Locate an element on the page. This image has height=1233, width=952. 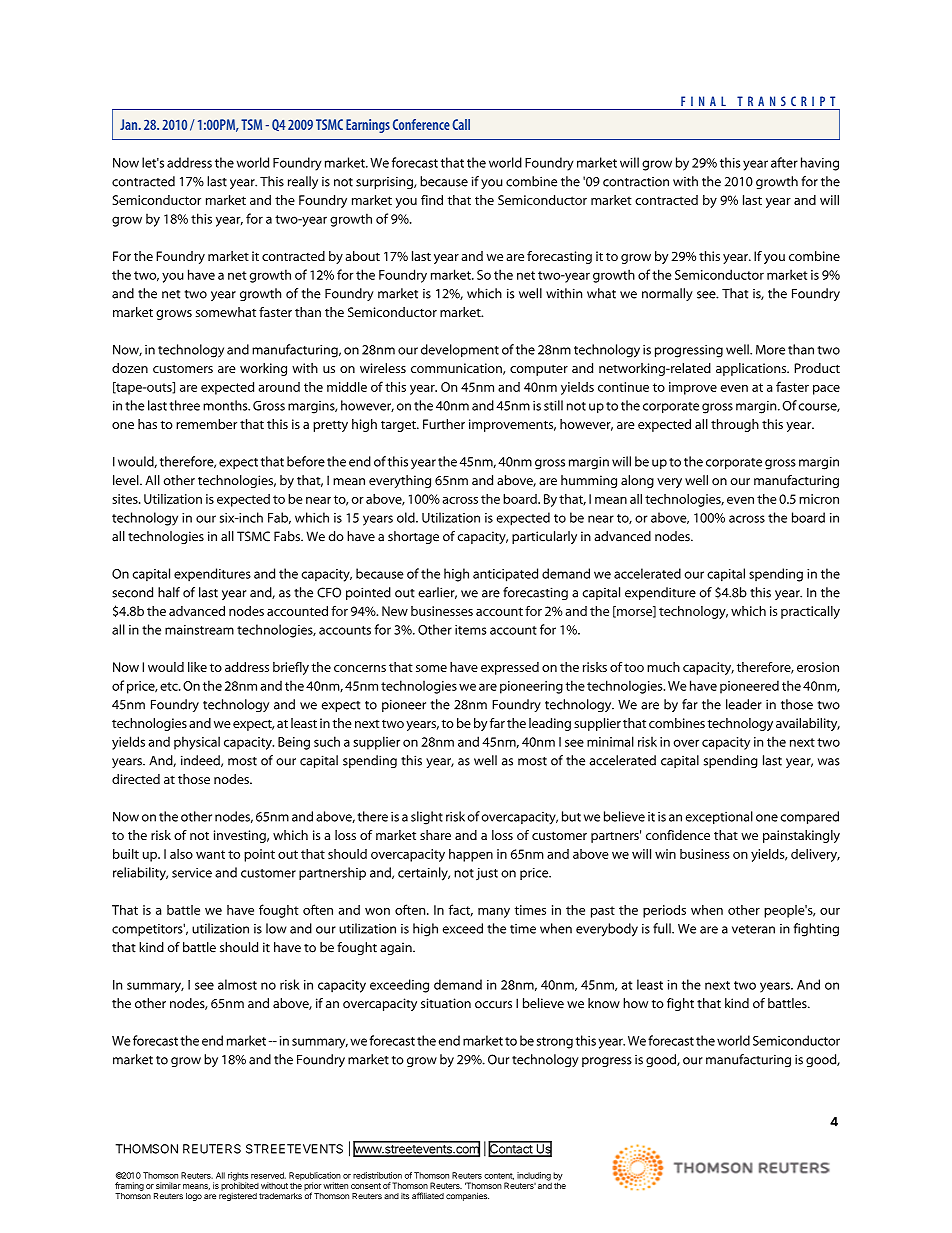
Conference is located at coordinates (421, 124).
